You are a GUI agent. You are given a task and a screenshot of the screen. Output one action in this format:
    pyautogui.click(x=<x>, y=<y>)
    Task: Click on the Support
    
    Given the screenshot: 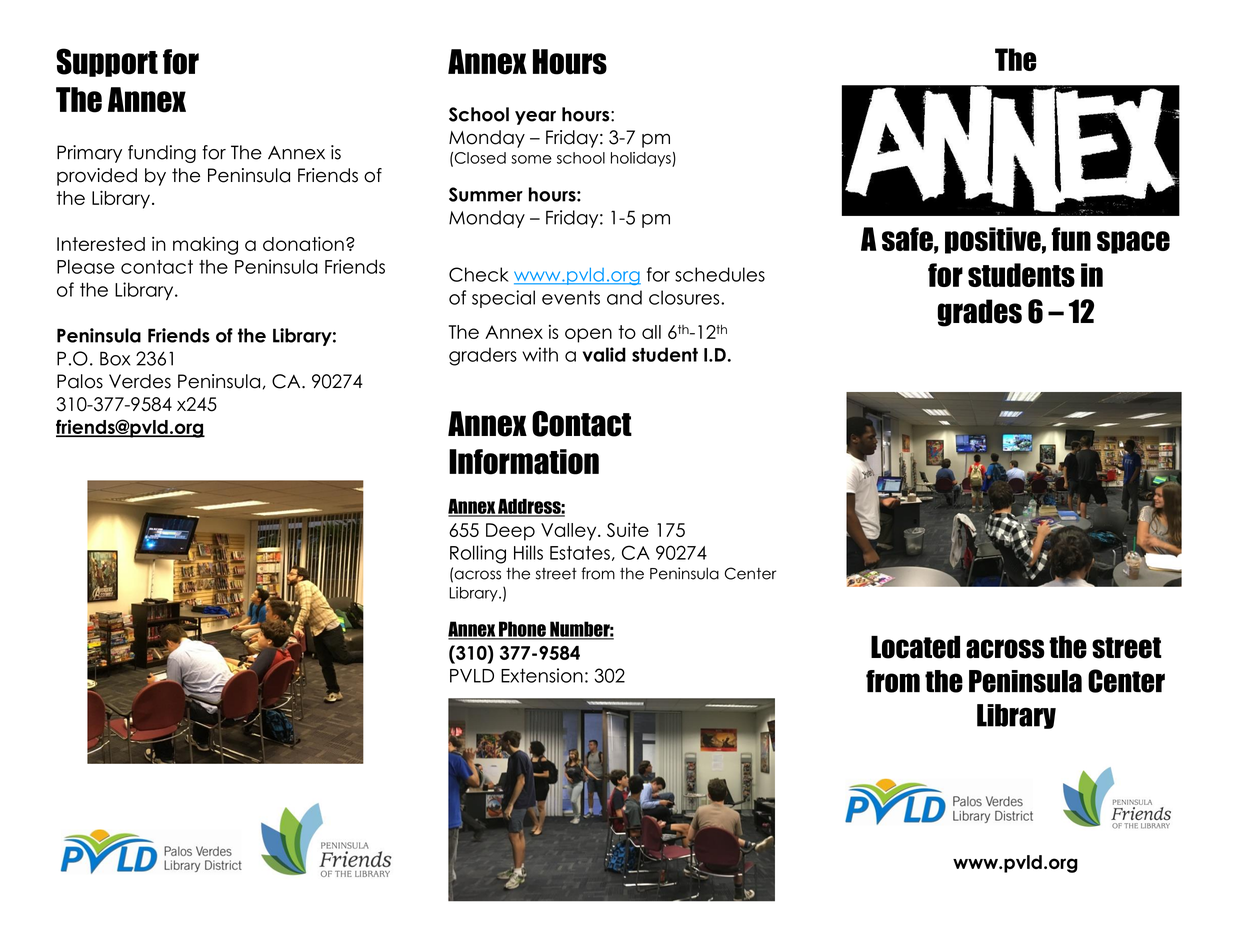 What is the action you would take?
    pyautogui.click(x=107, y=62)
